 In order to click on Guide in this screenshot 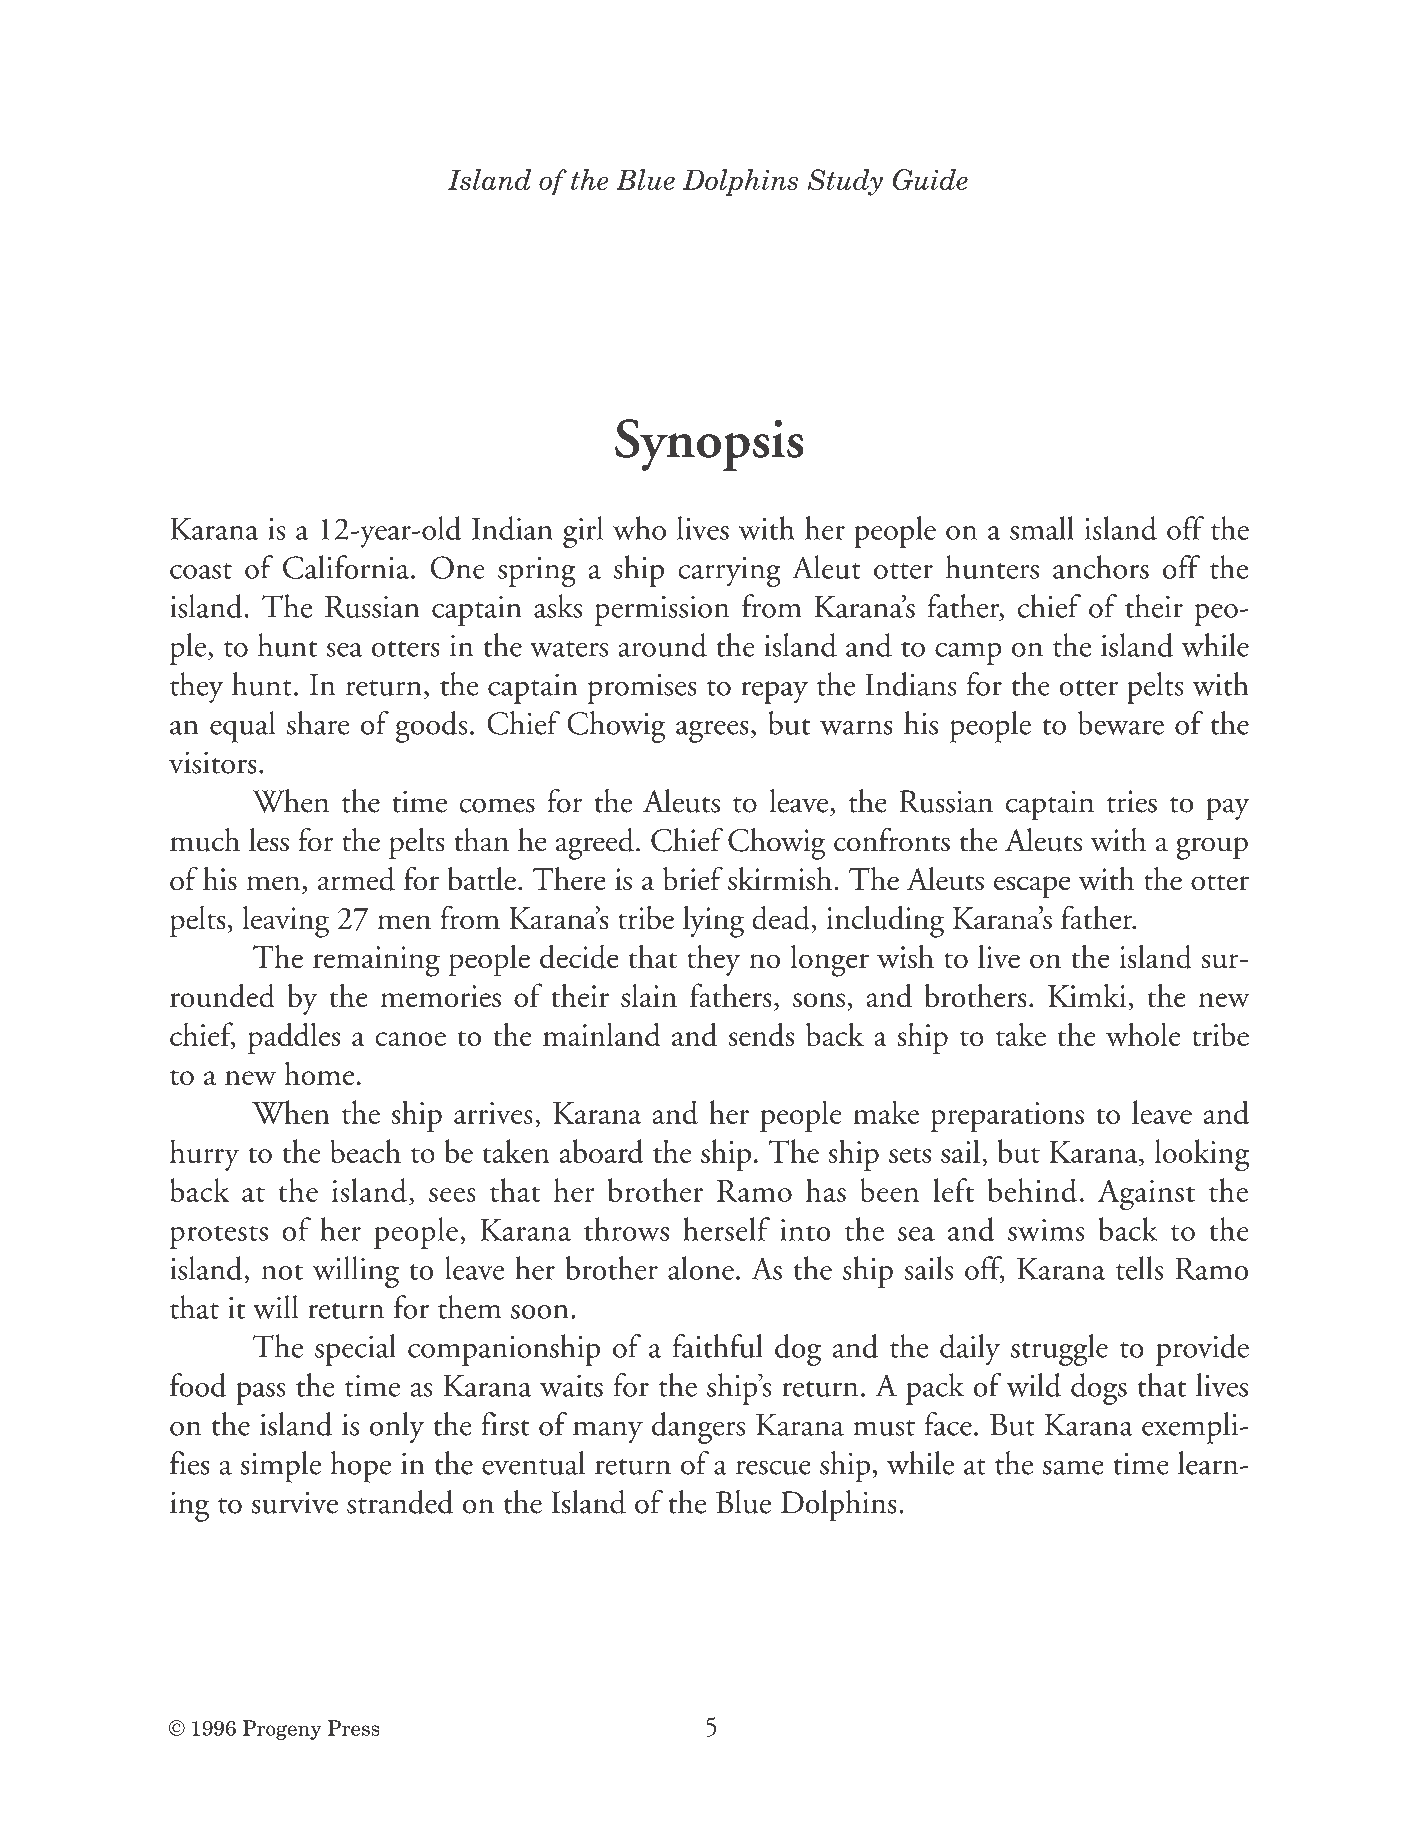, I will do `click(930, 179)`.
